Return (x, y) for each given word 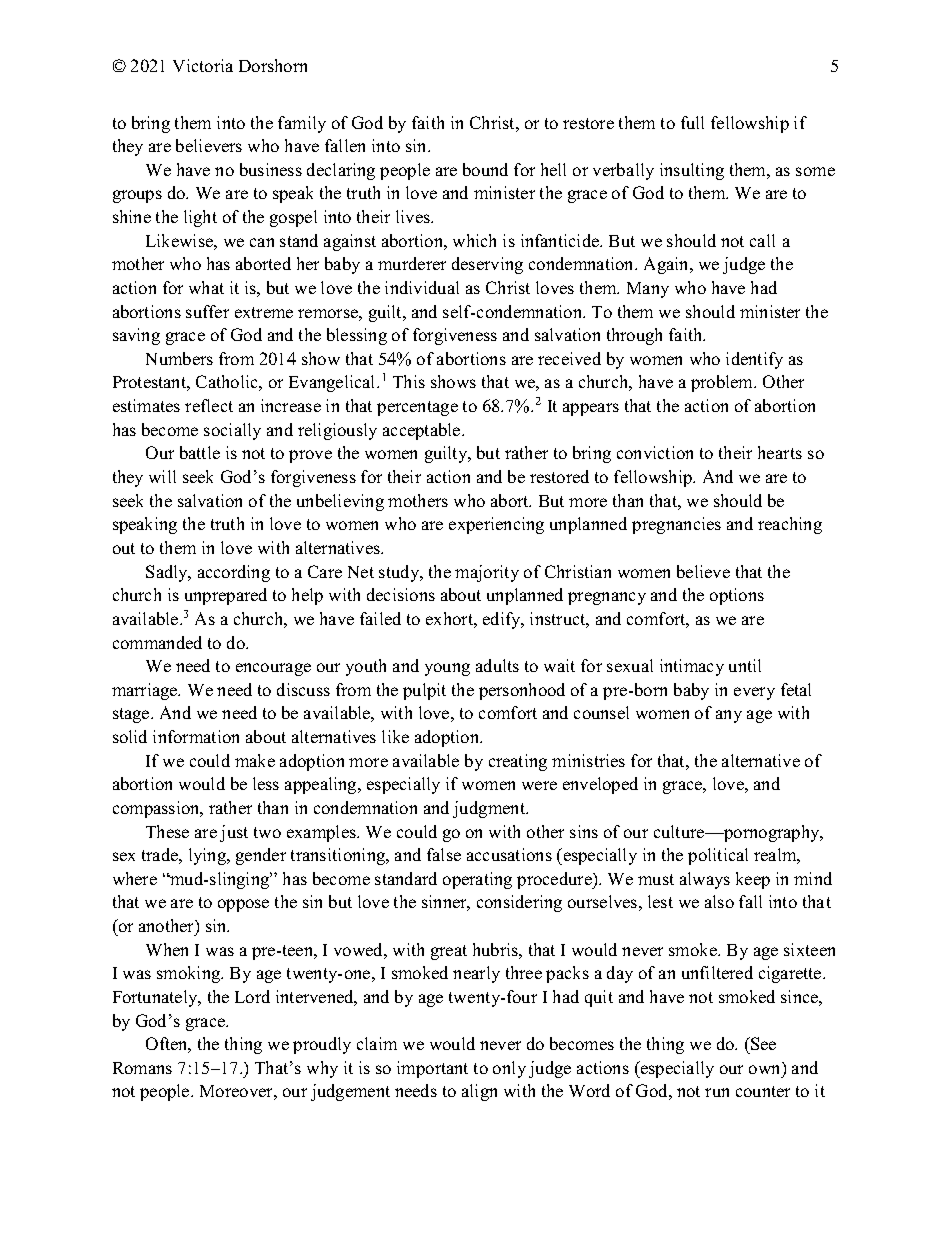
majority (487, 573)
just (234, 833)
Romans (142, 1068)
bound (485, 169)
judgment (490, 809)
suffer (207, 311)
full (692, 122)
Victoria (203, 65)
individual (422, 287)
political (718, 856)
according (234, 573)
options (737, 596)
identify (754, 360)
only (509, 1069)
